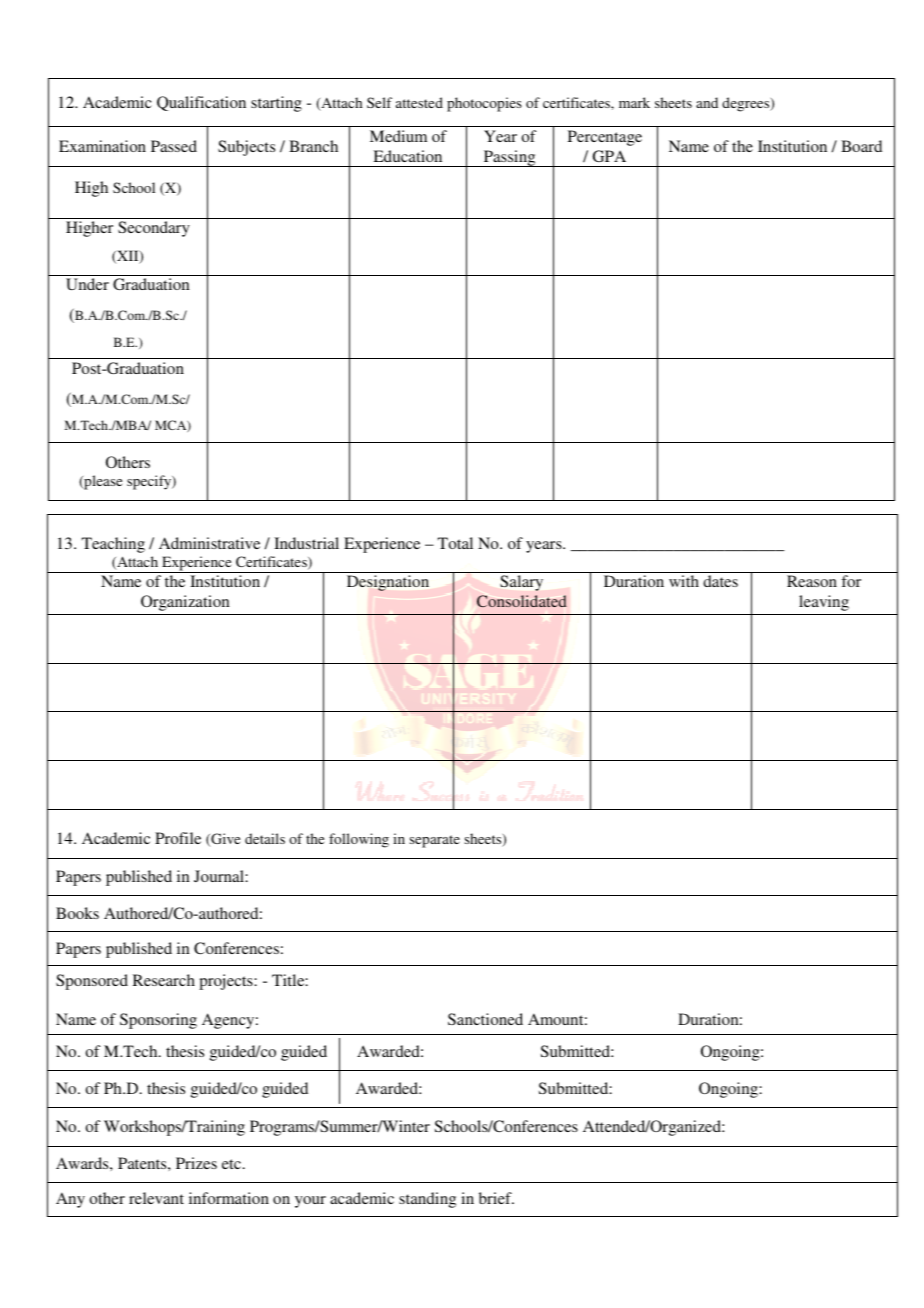  What do you see at coordinates (102, 482) in the screenshot?
I see `please` at bounding box center [102, 482].
